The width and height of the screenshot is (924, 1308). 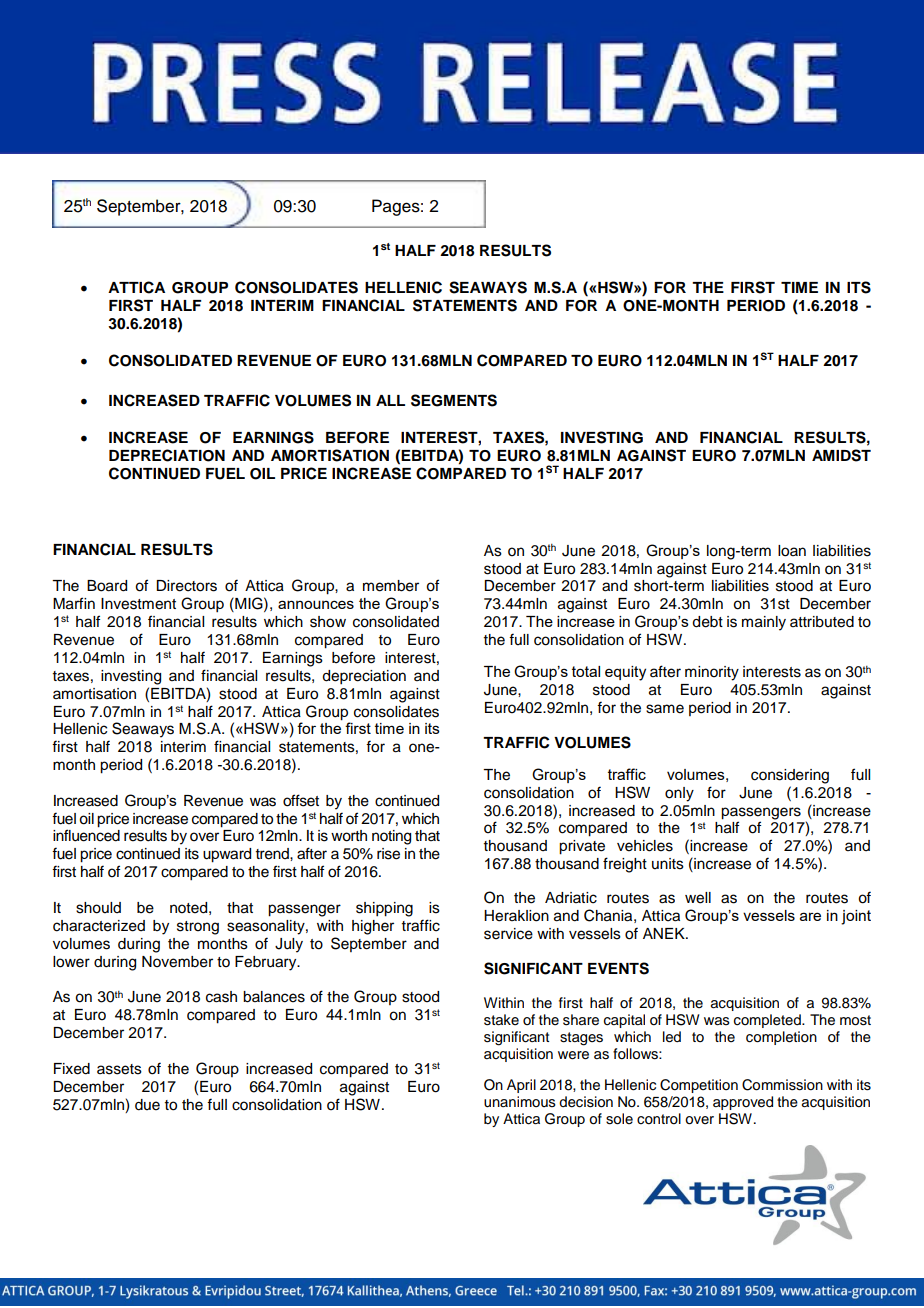 I want to click on due, so click(x=147, y=1105).
